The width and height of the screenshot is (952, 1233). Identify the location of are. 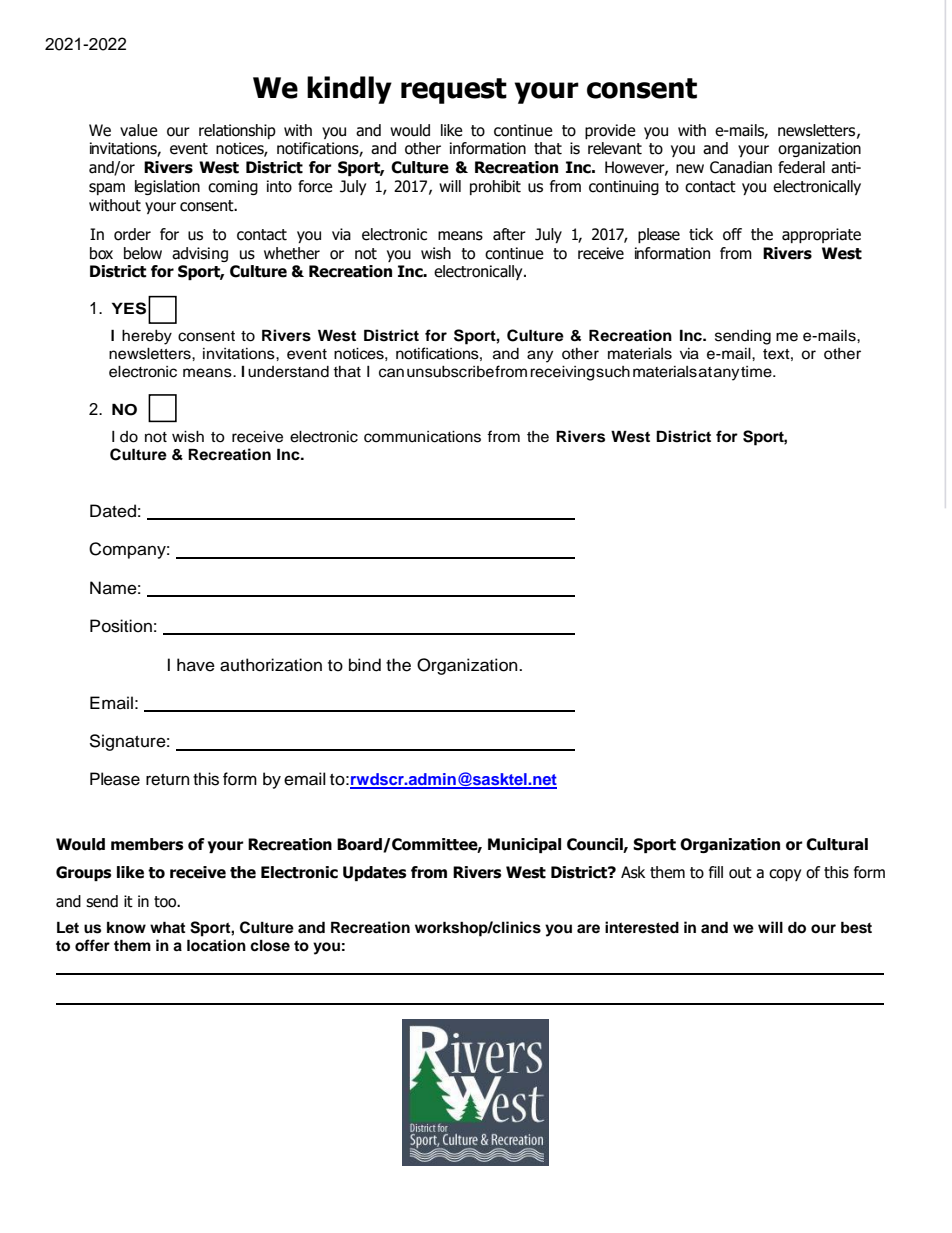
(588, 928).
